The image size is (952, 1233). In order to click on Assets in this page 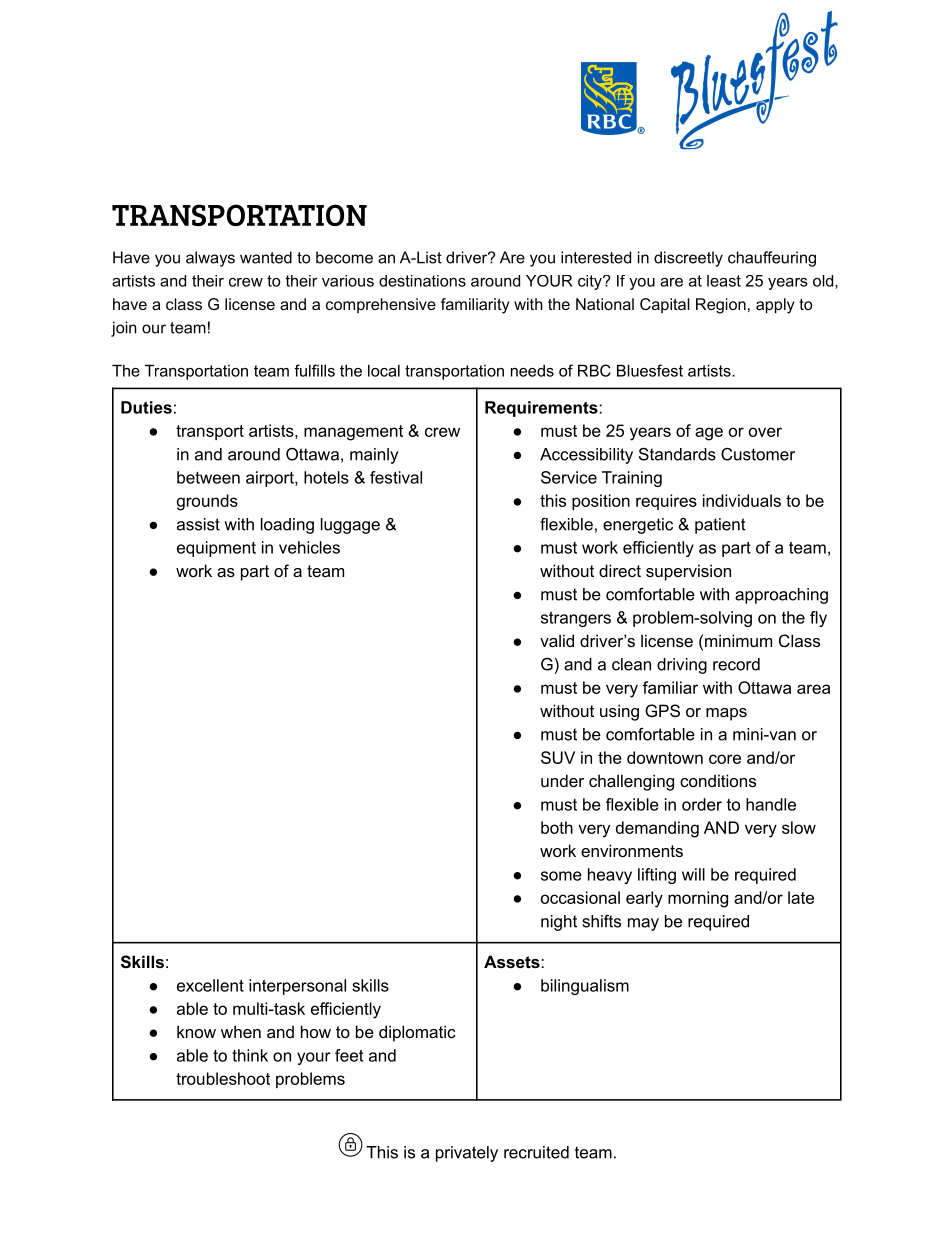, I will do `click(513, 961)`.
